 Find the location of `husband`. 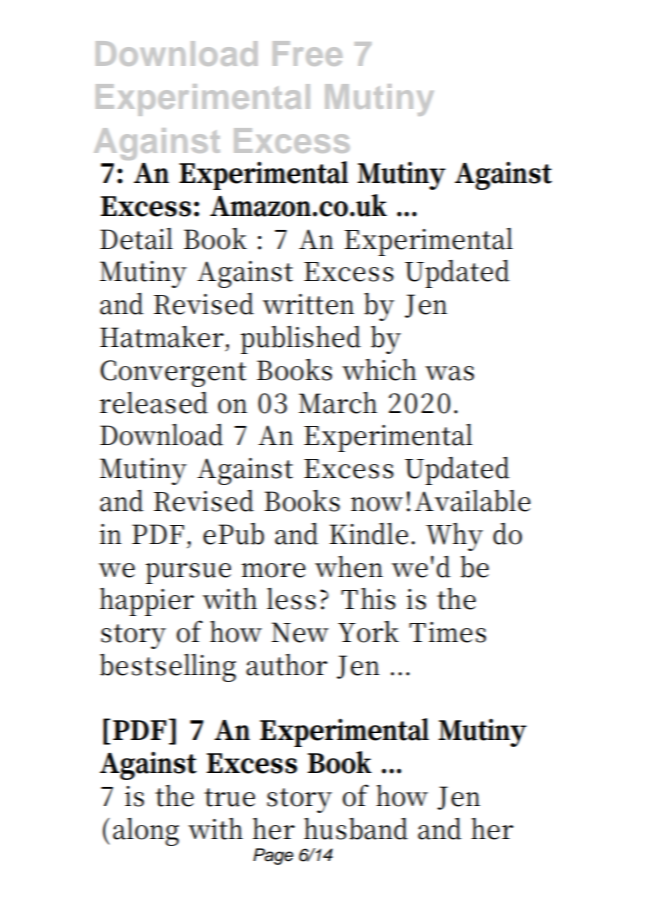

husband is located at coordinates (356, 829).
